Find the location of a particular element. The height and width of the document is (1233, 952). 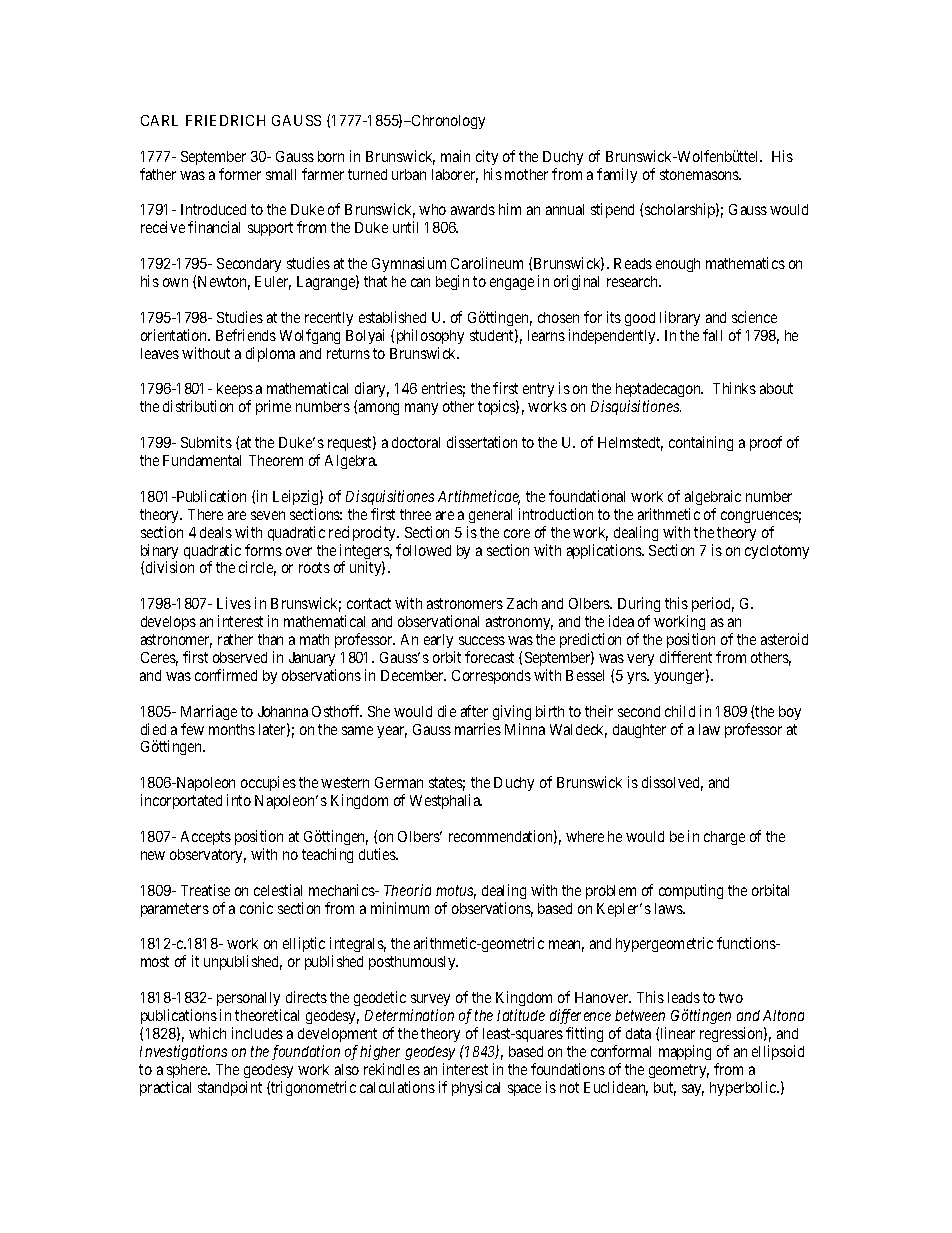

period is located at coordinates (713, 604).
